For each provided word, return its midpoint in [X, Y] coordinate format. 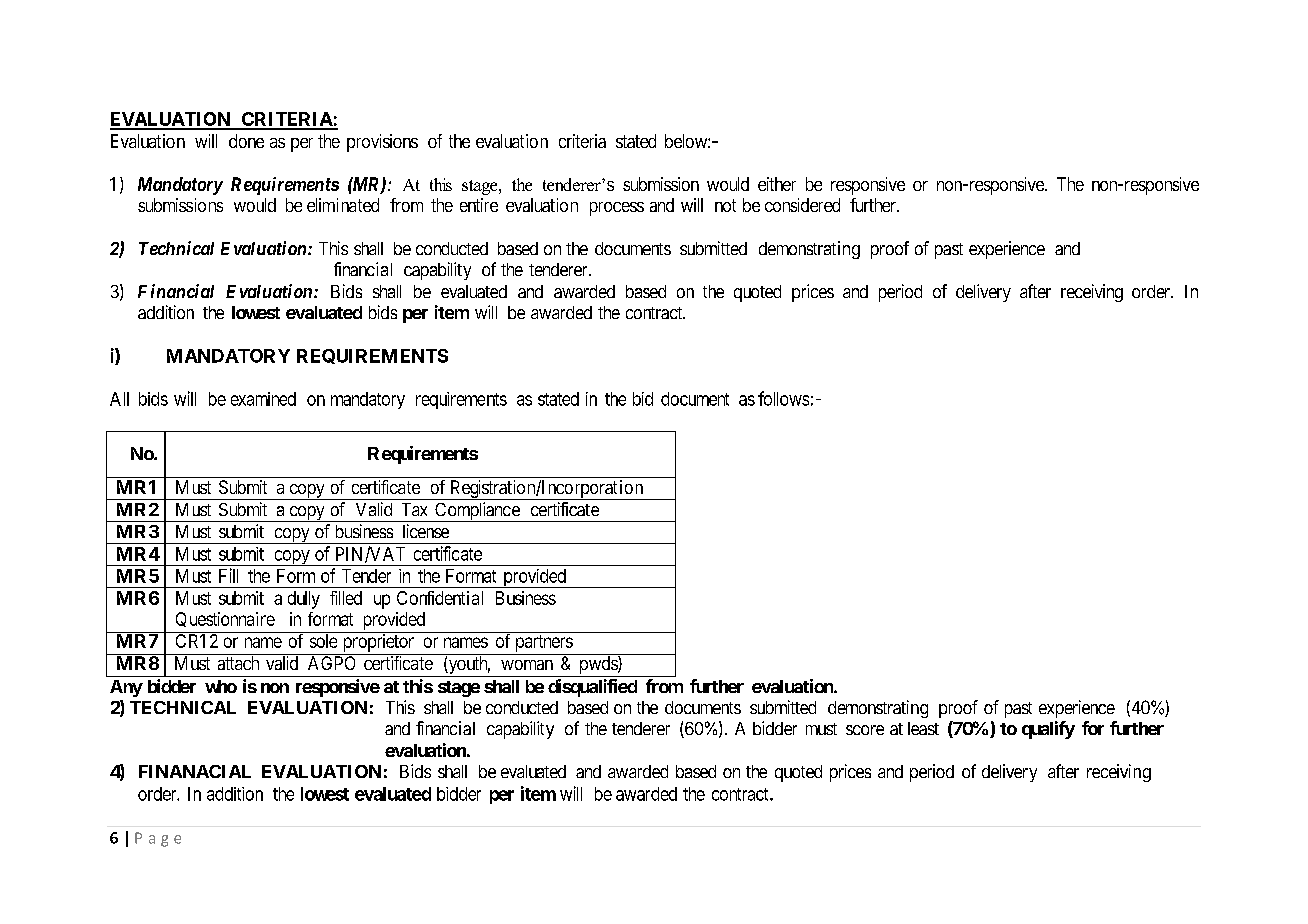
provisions [382, 143]
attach [238, 663]
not [725, 205]
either [777, 184]
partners [544, 643]
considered [802, 205]
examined [263, 399]
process [617, 209]
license [426, 531]
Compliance [477, 512]
